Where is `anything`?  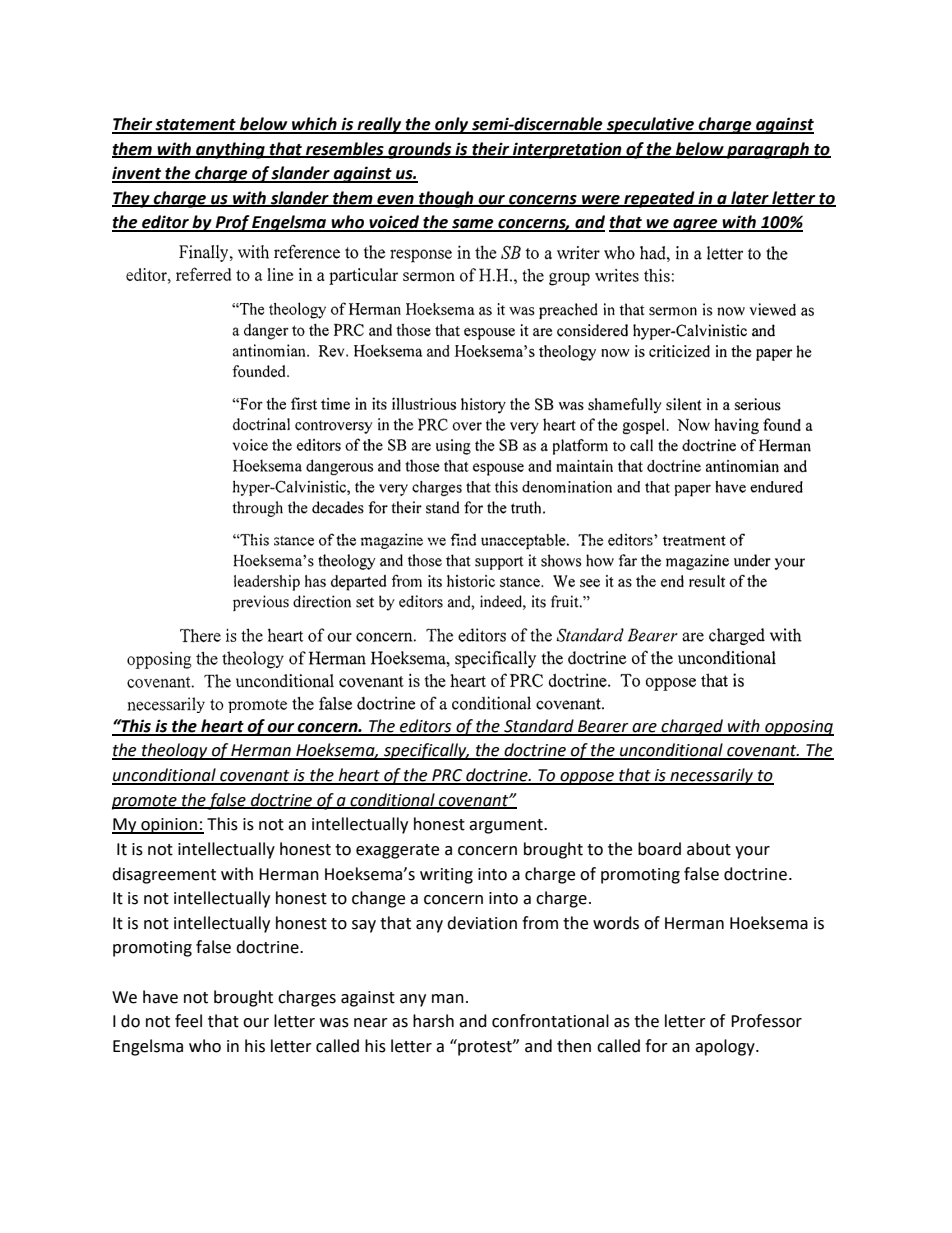
anything is located at coordinates (230, 150).
